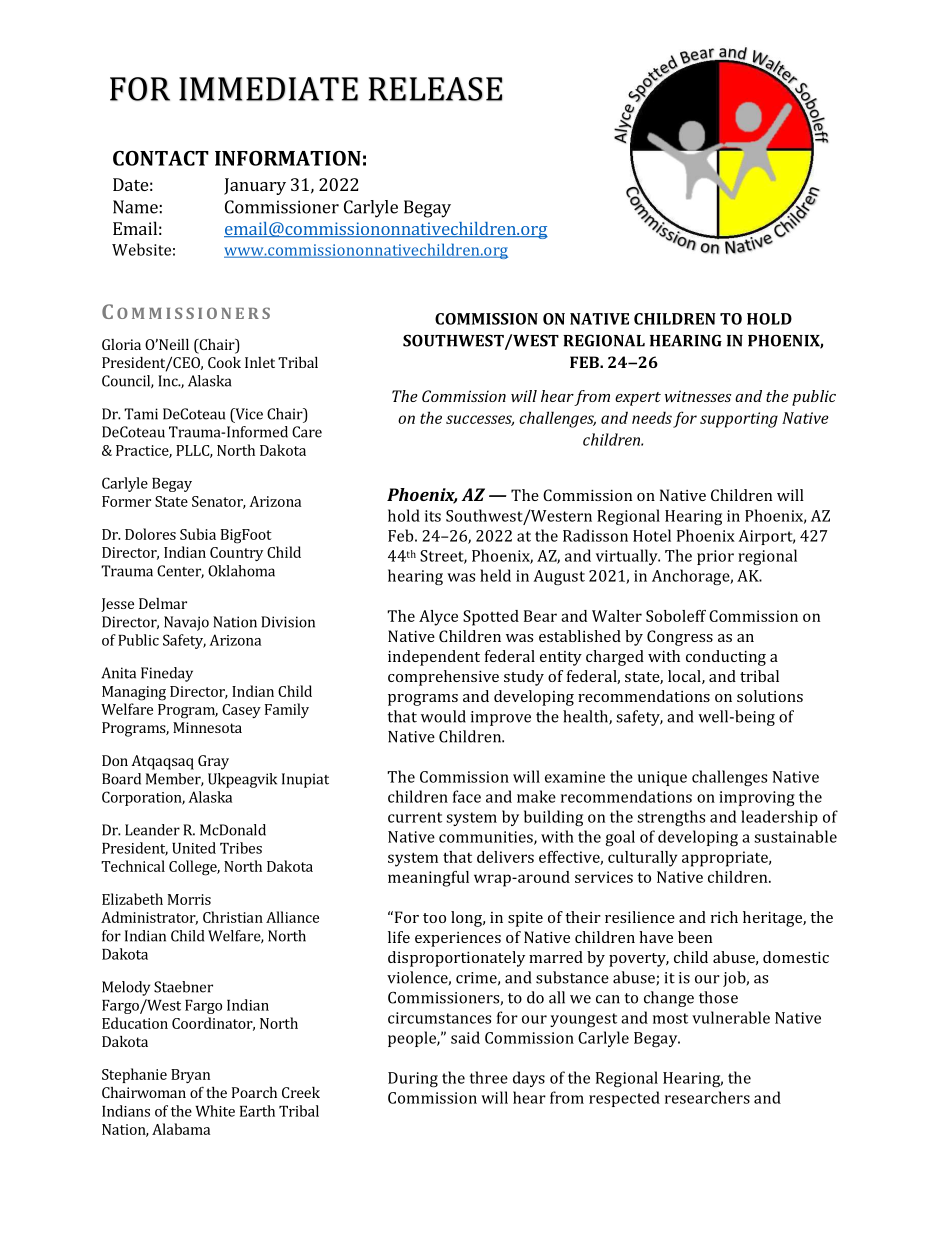 The width and height of the screenshot is (952, 1233). I want to click on strengths, so click(671, 818).
